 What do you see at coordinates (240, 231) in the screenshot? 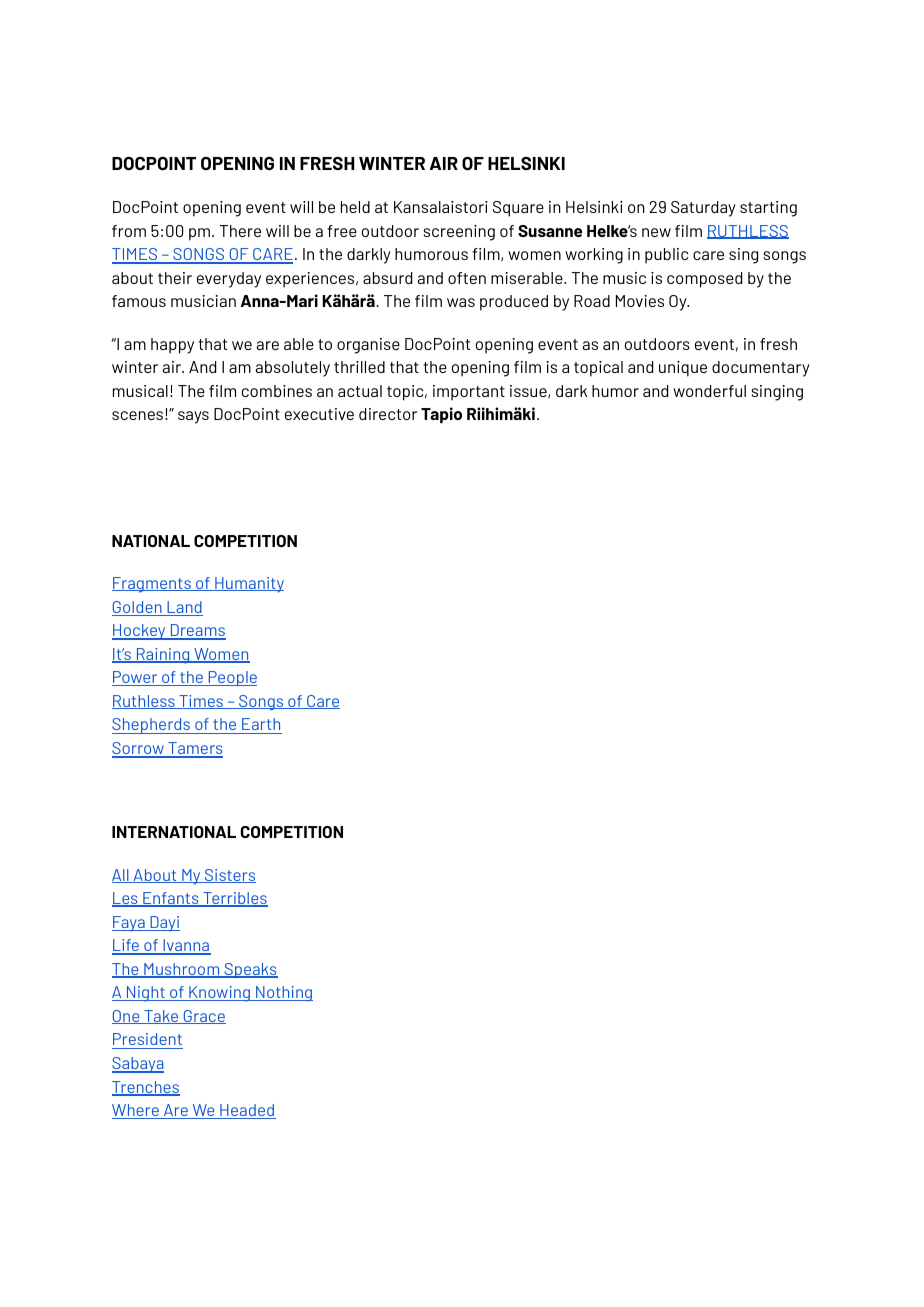
I see `There` at bounding box center [240, 231].
